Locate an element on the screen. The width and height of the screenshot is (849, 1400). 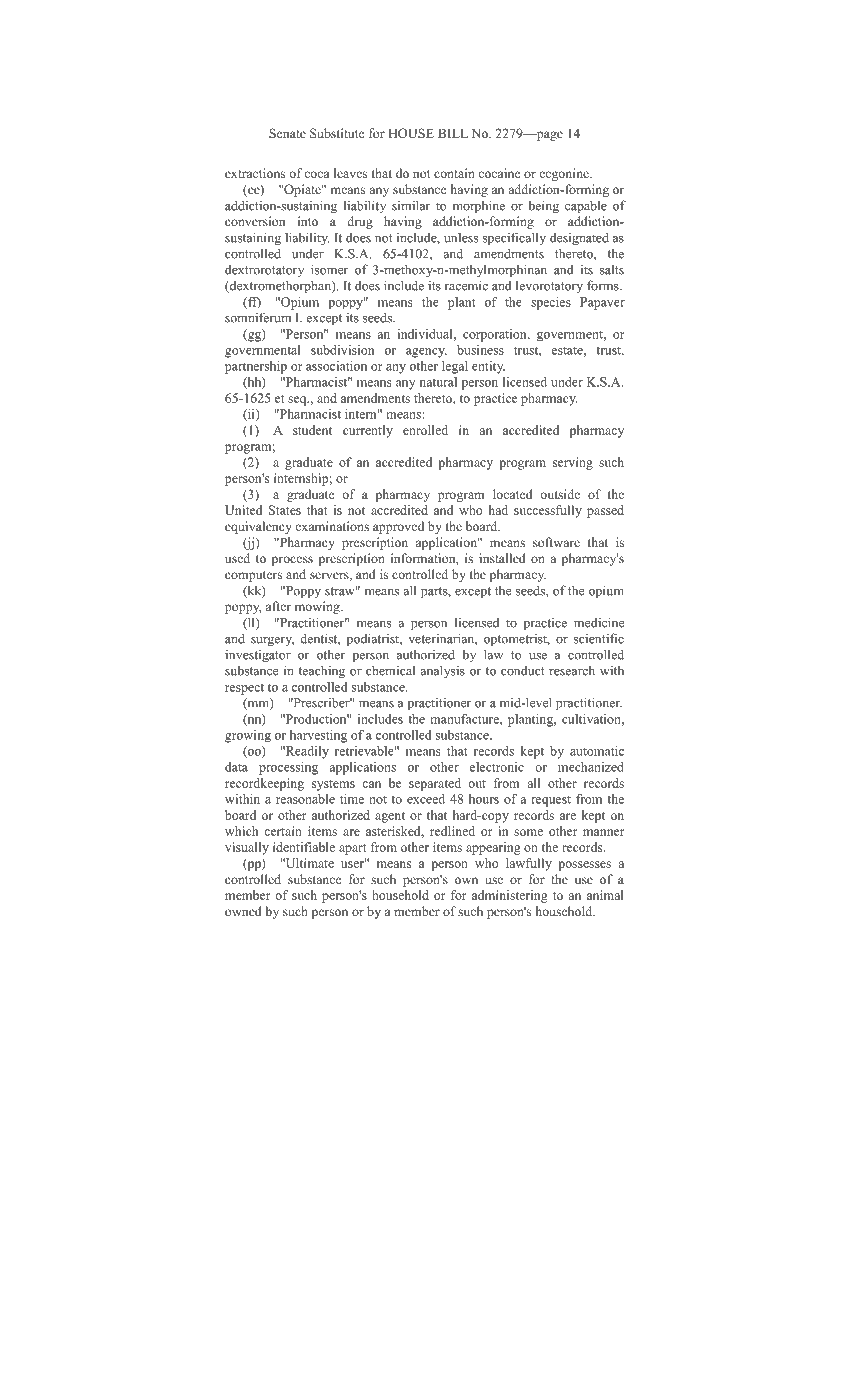
Senate is located at coordinates (287, 133).
